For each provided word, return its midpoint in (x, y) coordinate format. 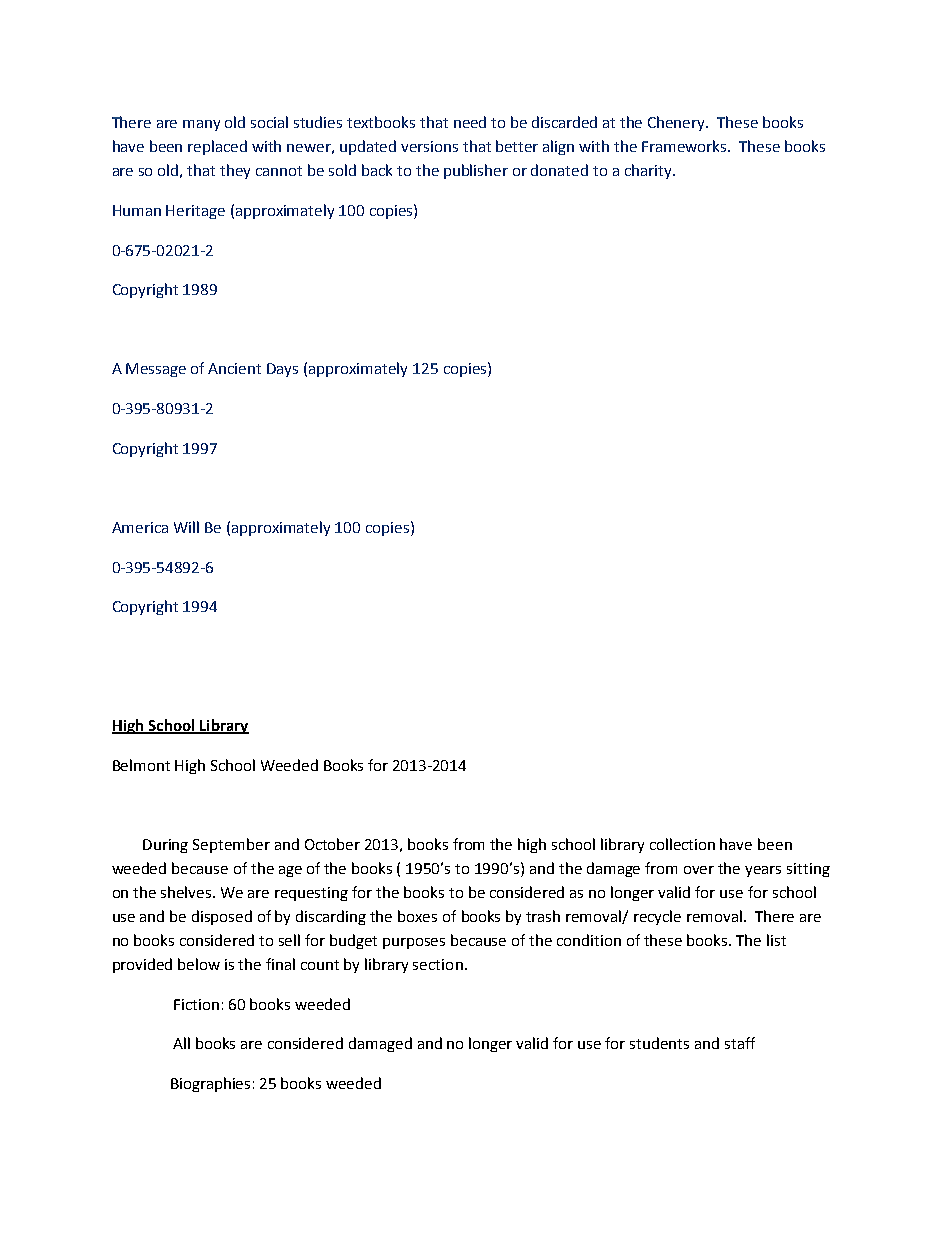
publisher (476, 171)
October (332, 844)
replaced (217, 147)
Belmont (141, 765)
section (438, 964)
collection (682, 844)
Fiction (196, 1004)
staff (740, 1043)
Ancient (234, 368)
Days (282, 370)
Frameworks (686, 146)
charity (649, 171)
